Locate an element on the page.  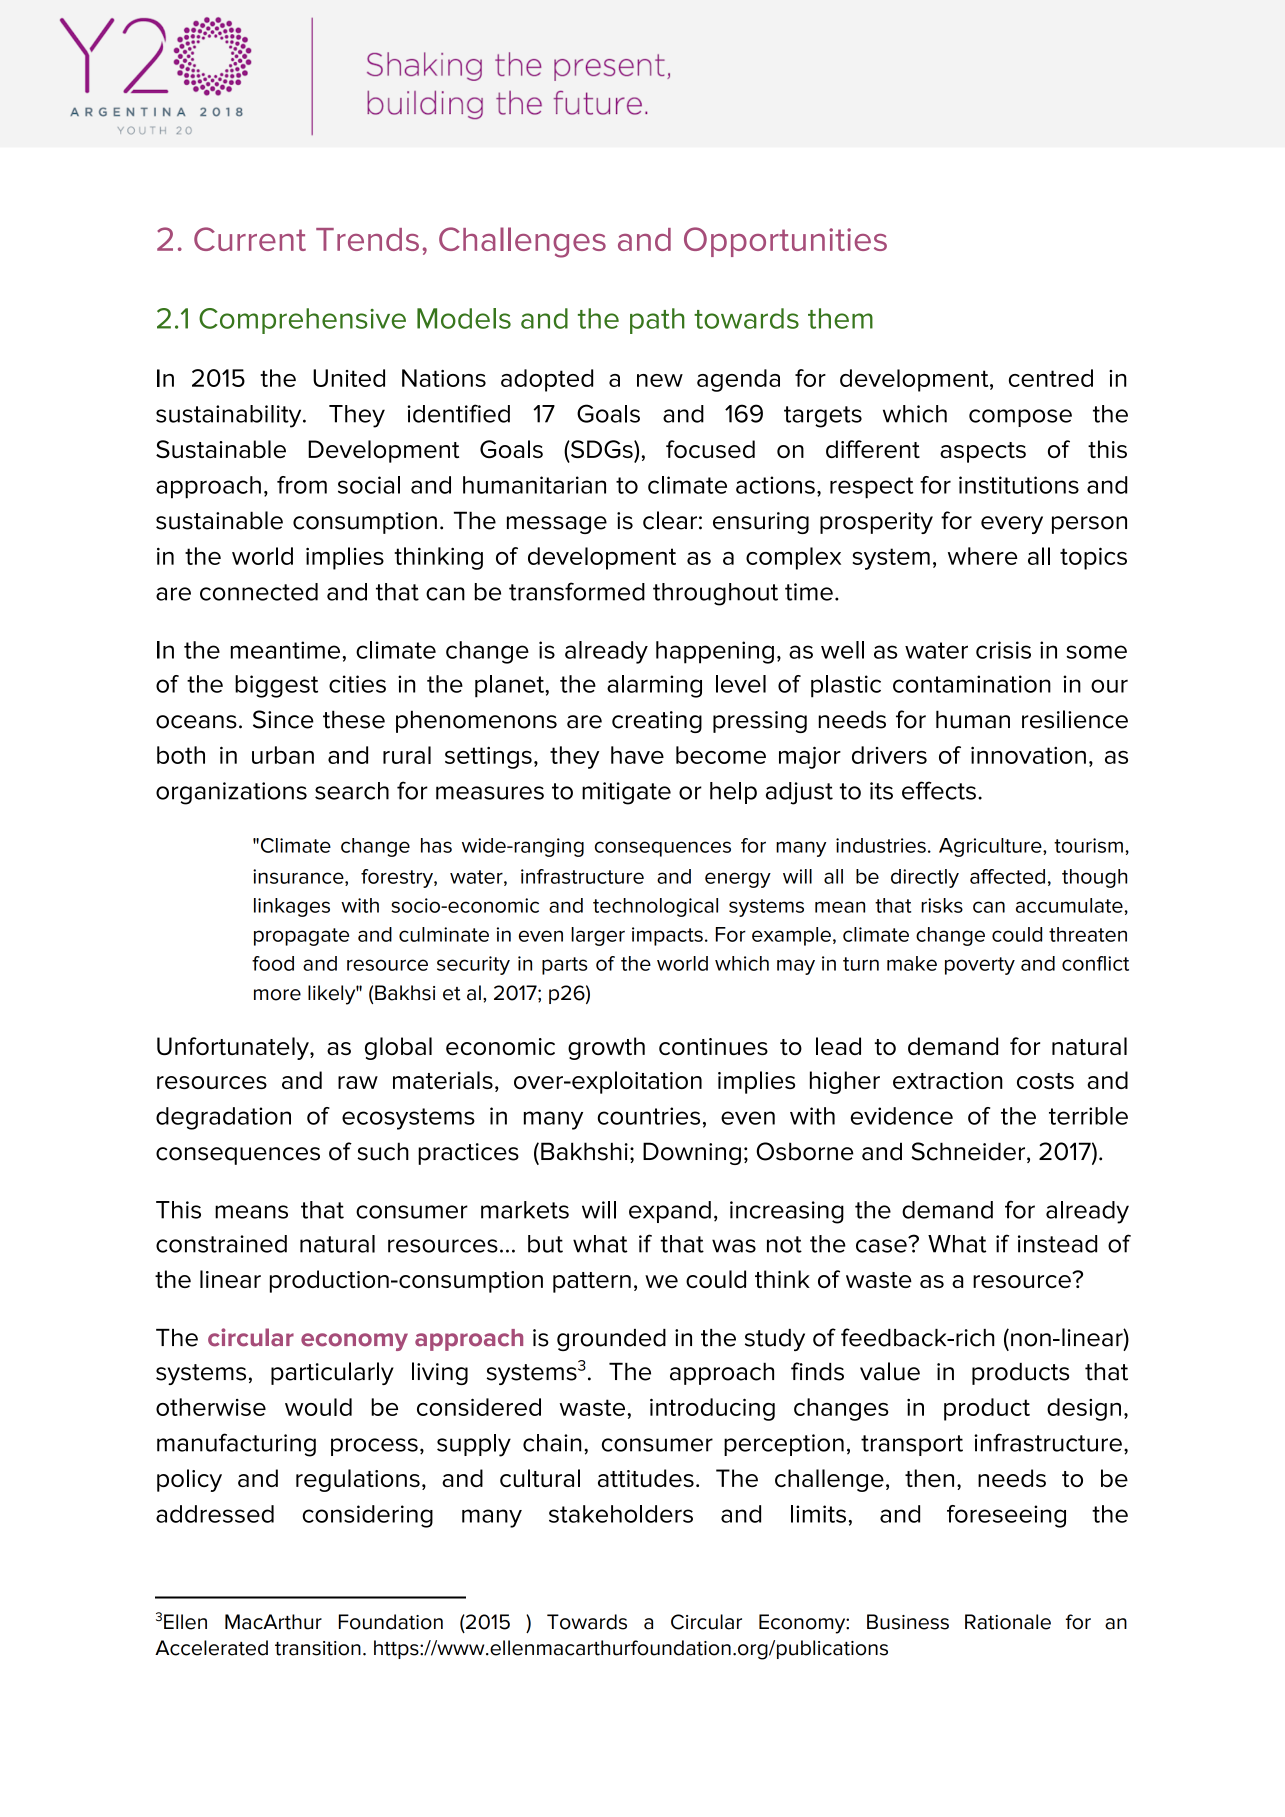
contamination is located at coordinates (972, 684).
